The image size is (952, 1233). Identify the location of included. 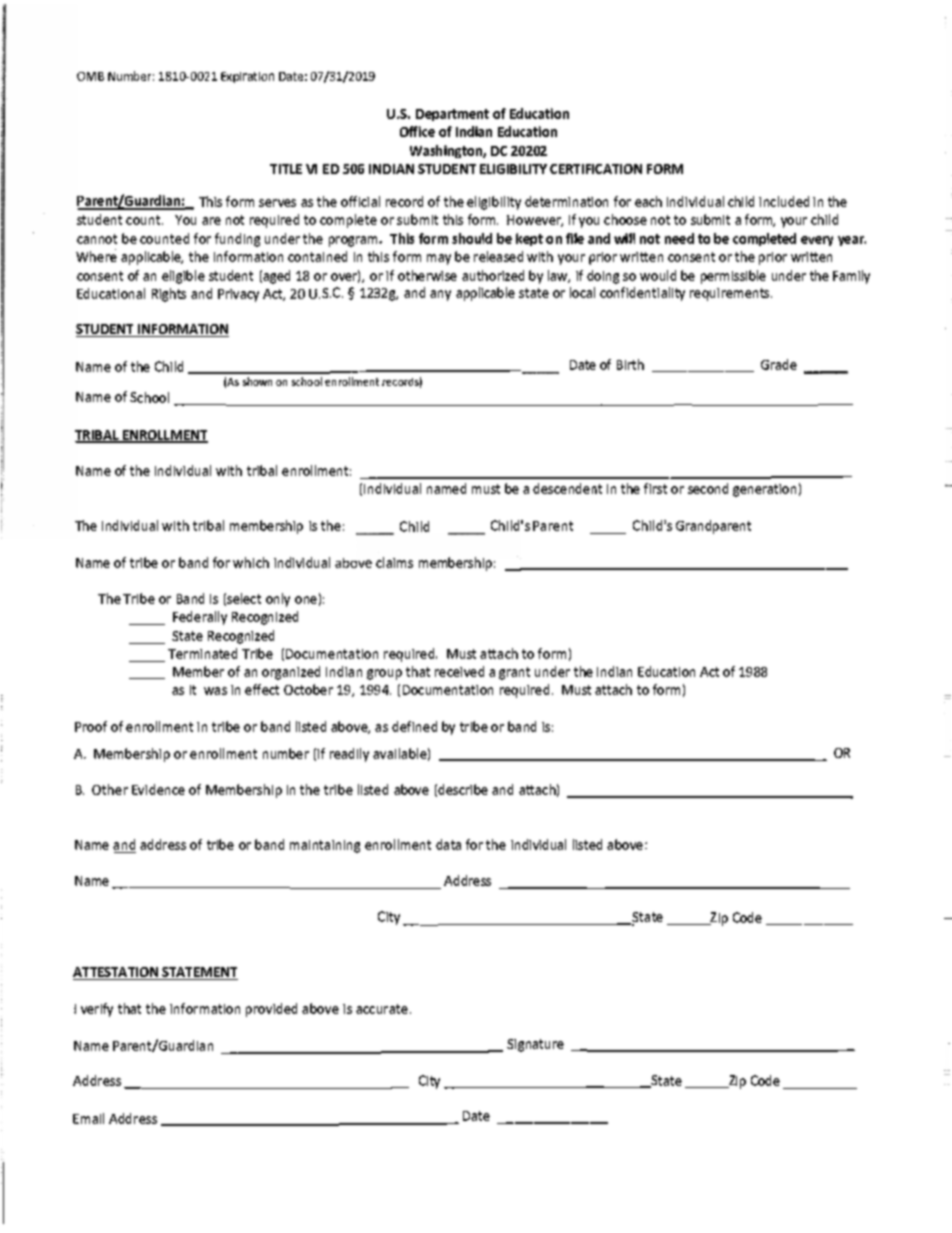
(784, 201).
